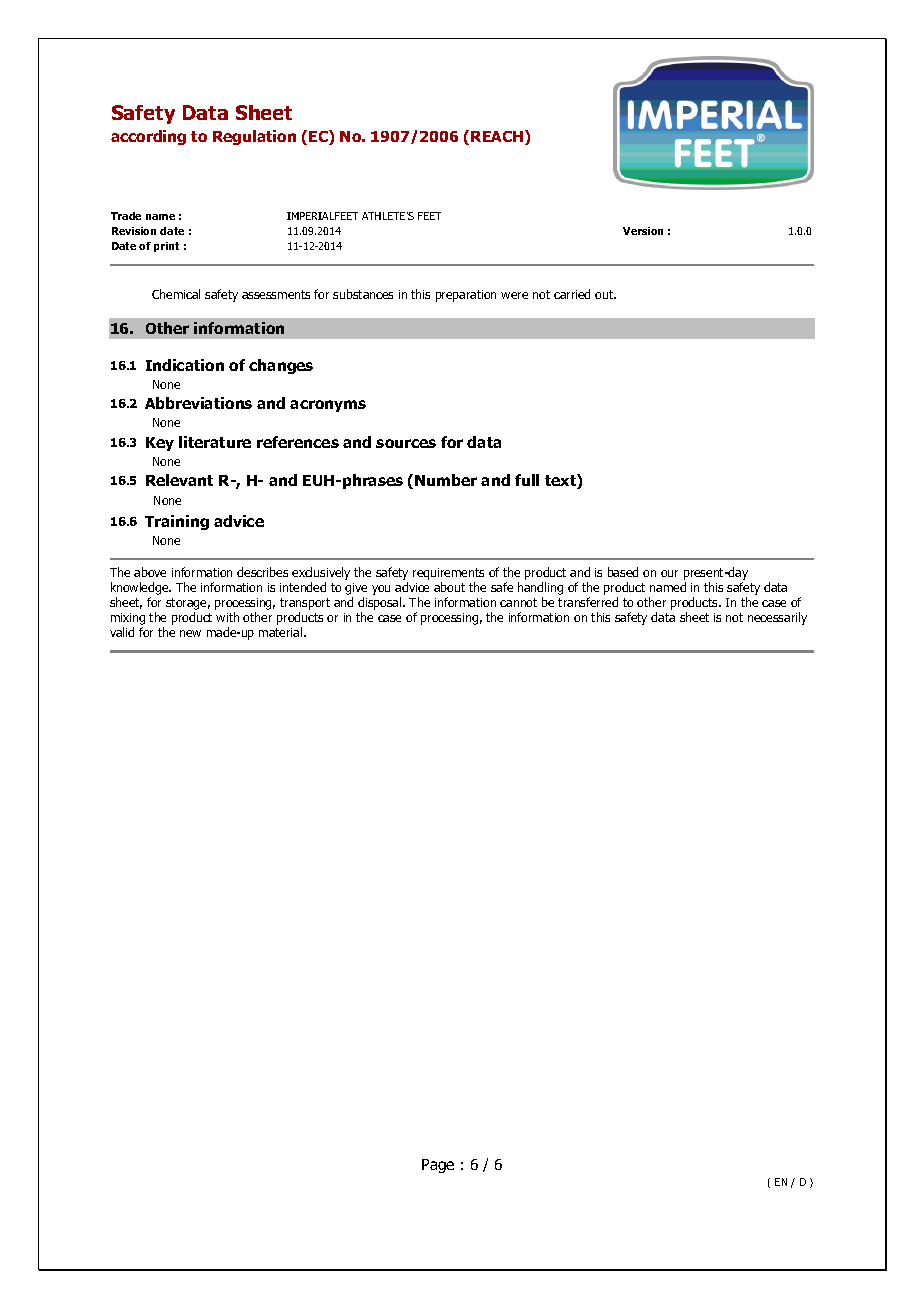  What do you see at coordinates (777, 618) in the document?
I see `necessarily` at bounding box center [777, 618].
